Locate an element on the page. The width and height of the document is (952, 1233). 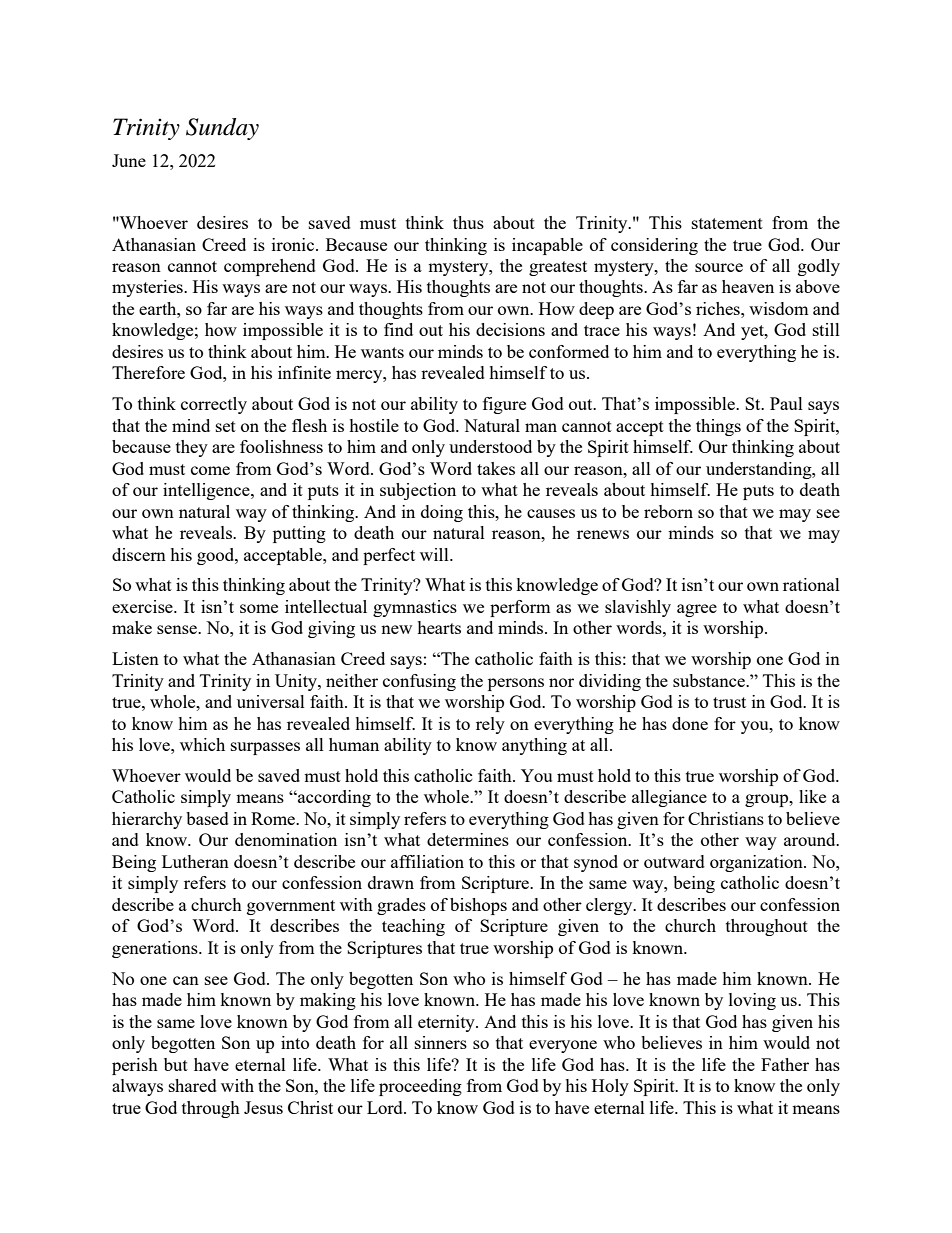
statement is located at coordinates (727, 223).
